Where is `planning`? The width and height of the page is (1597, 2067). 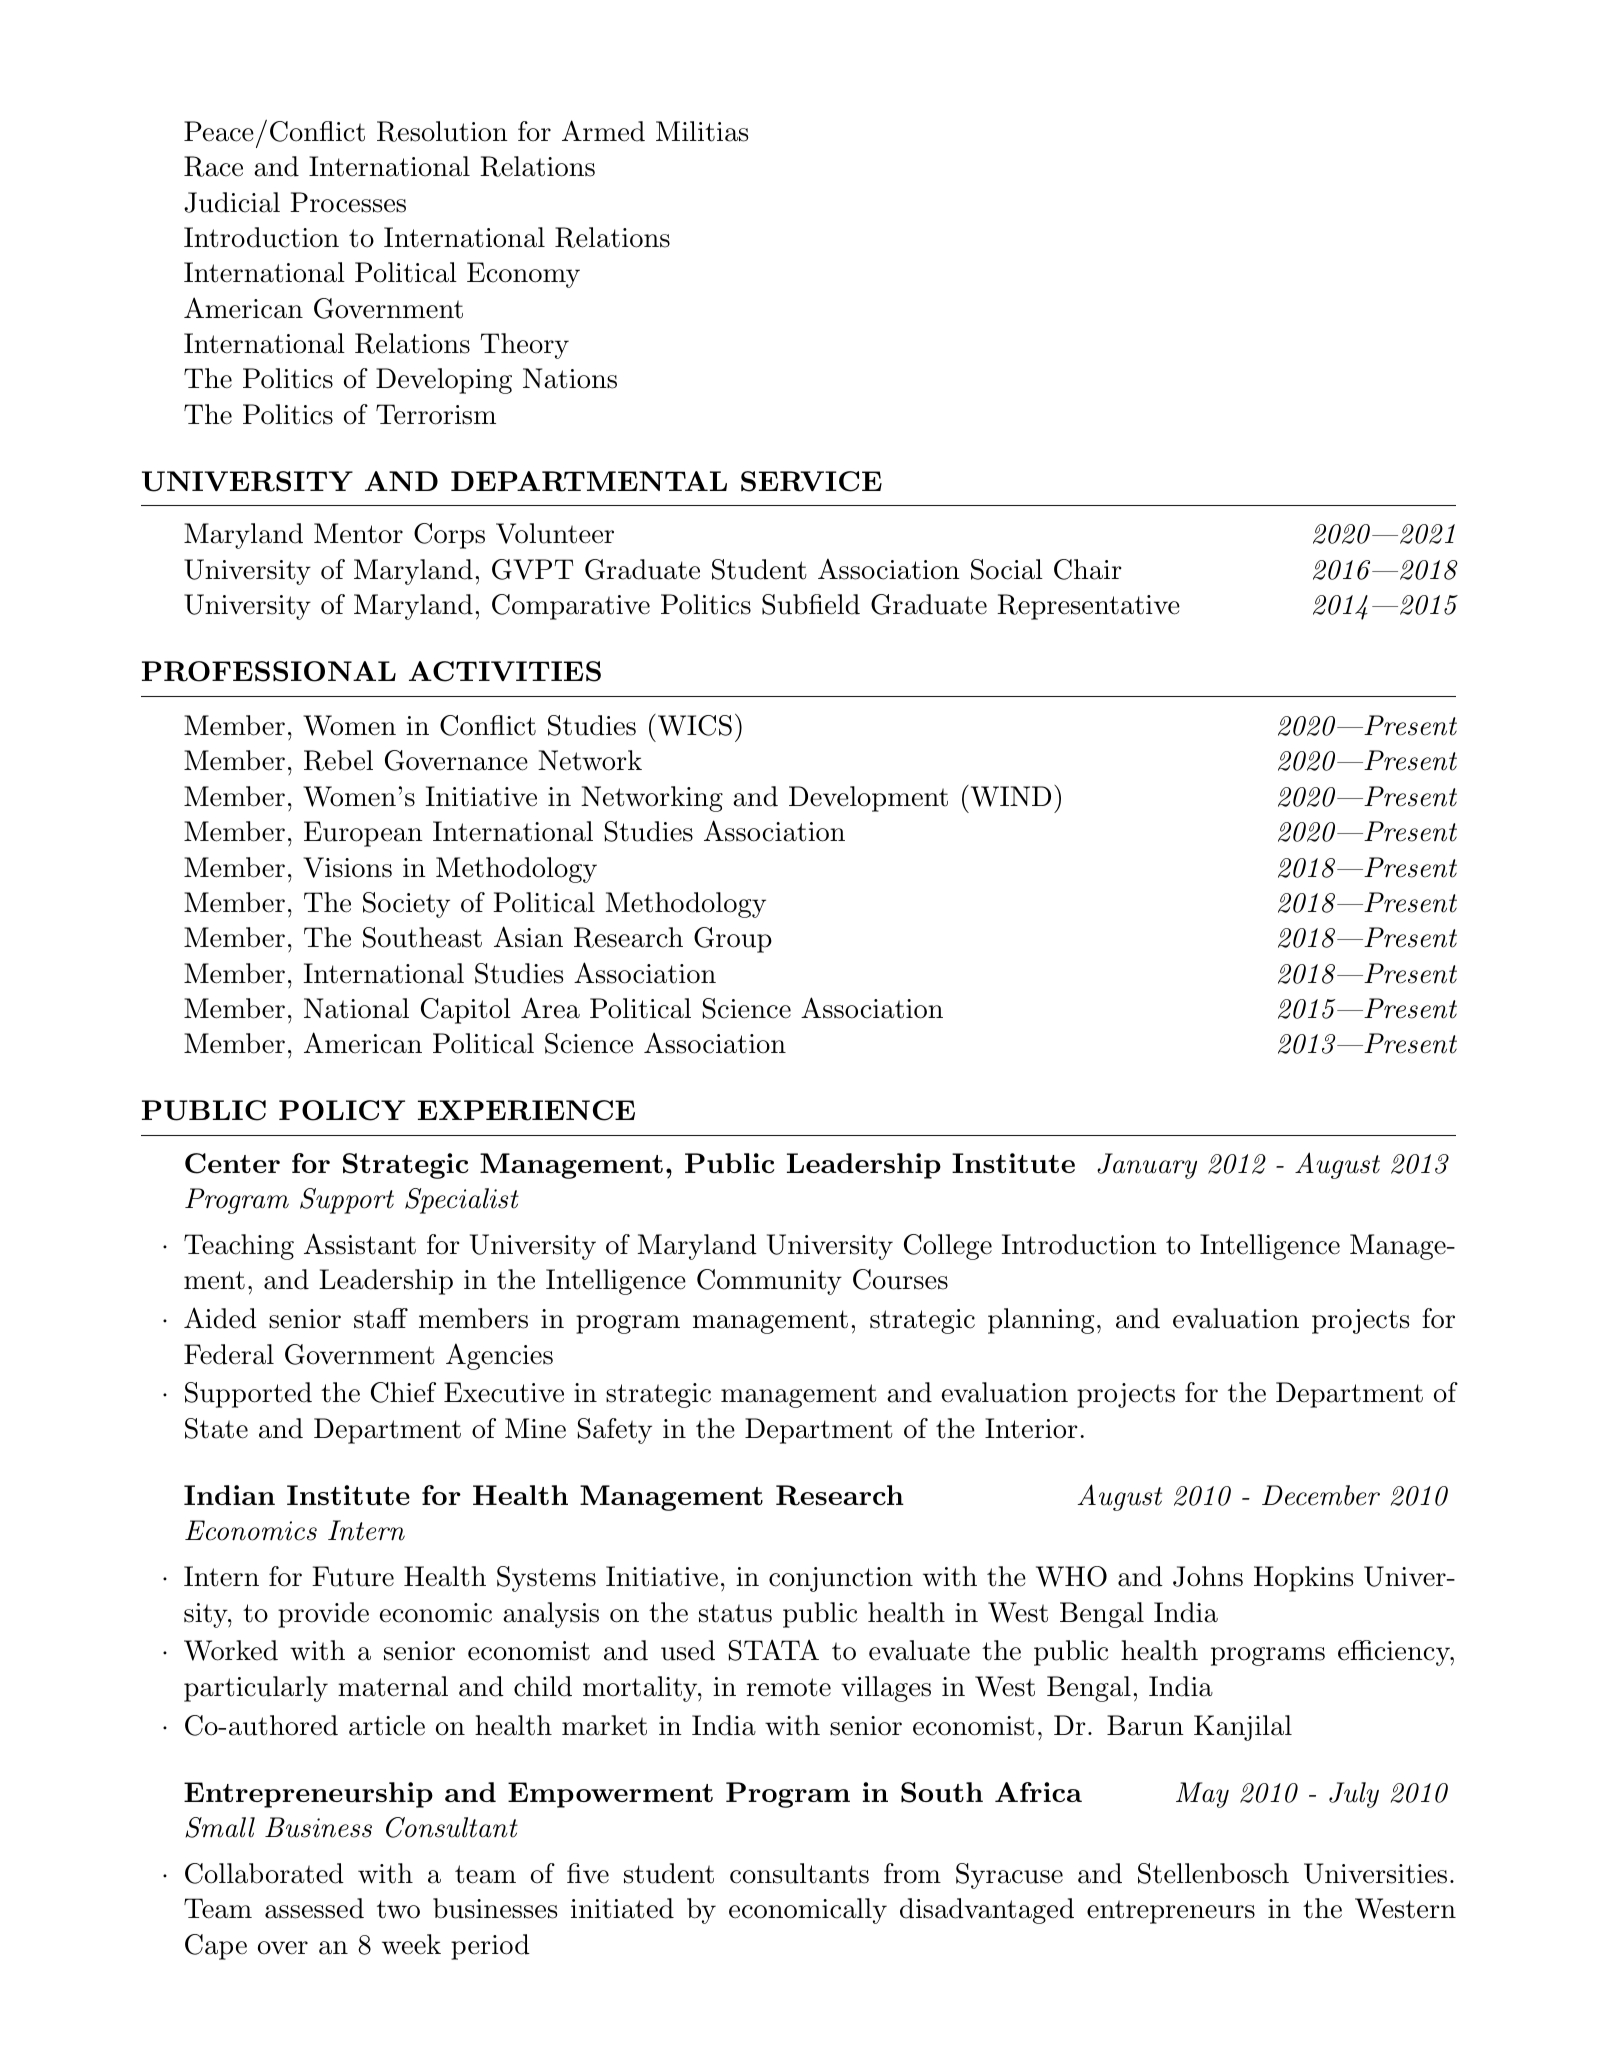
planning is located at coordinates (1041, 1321).
